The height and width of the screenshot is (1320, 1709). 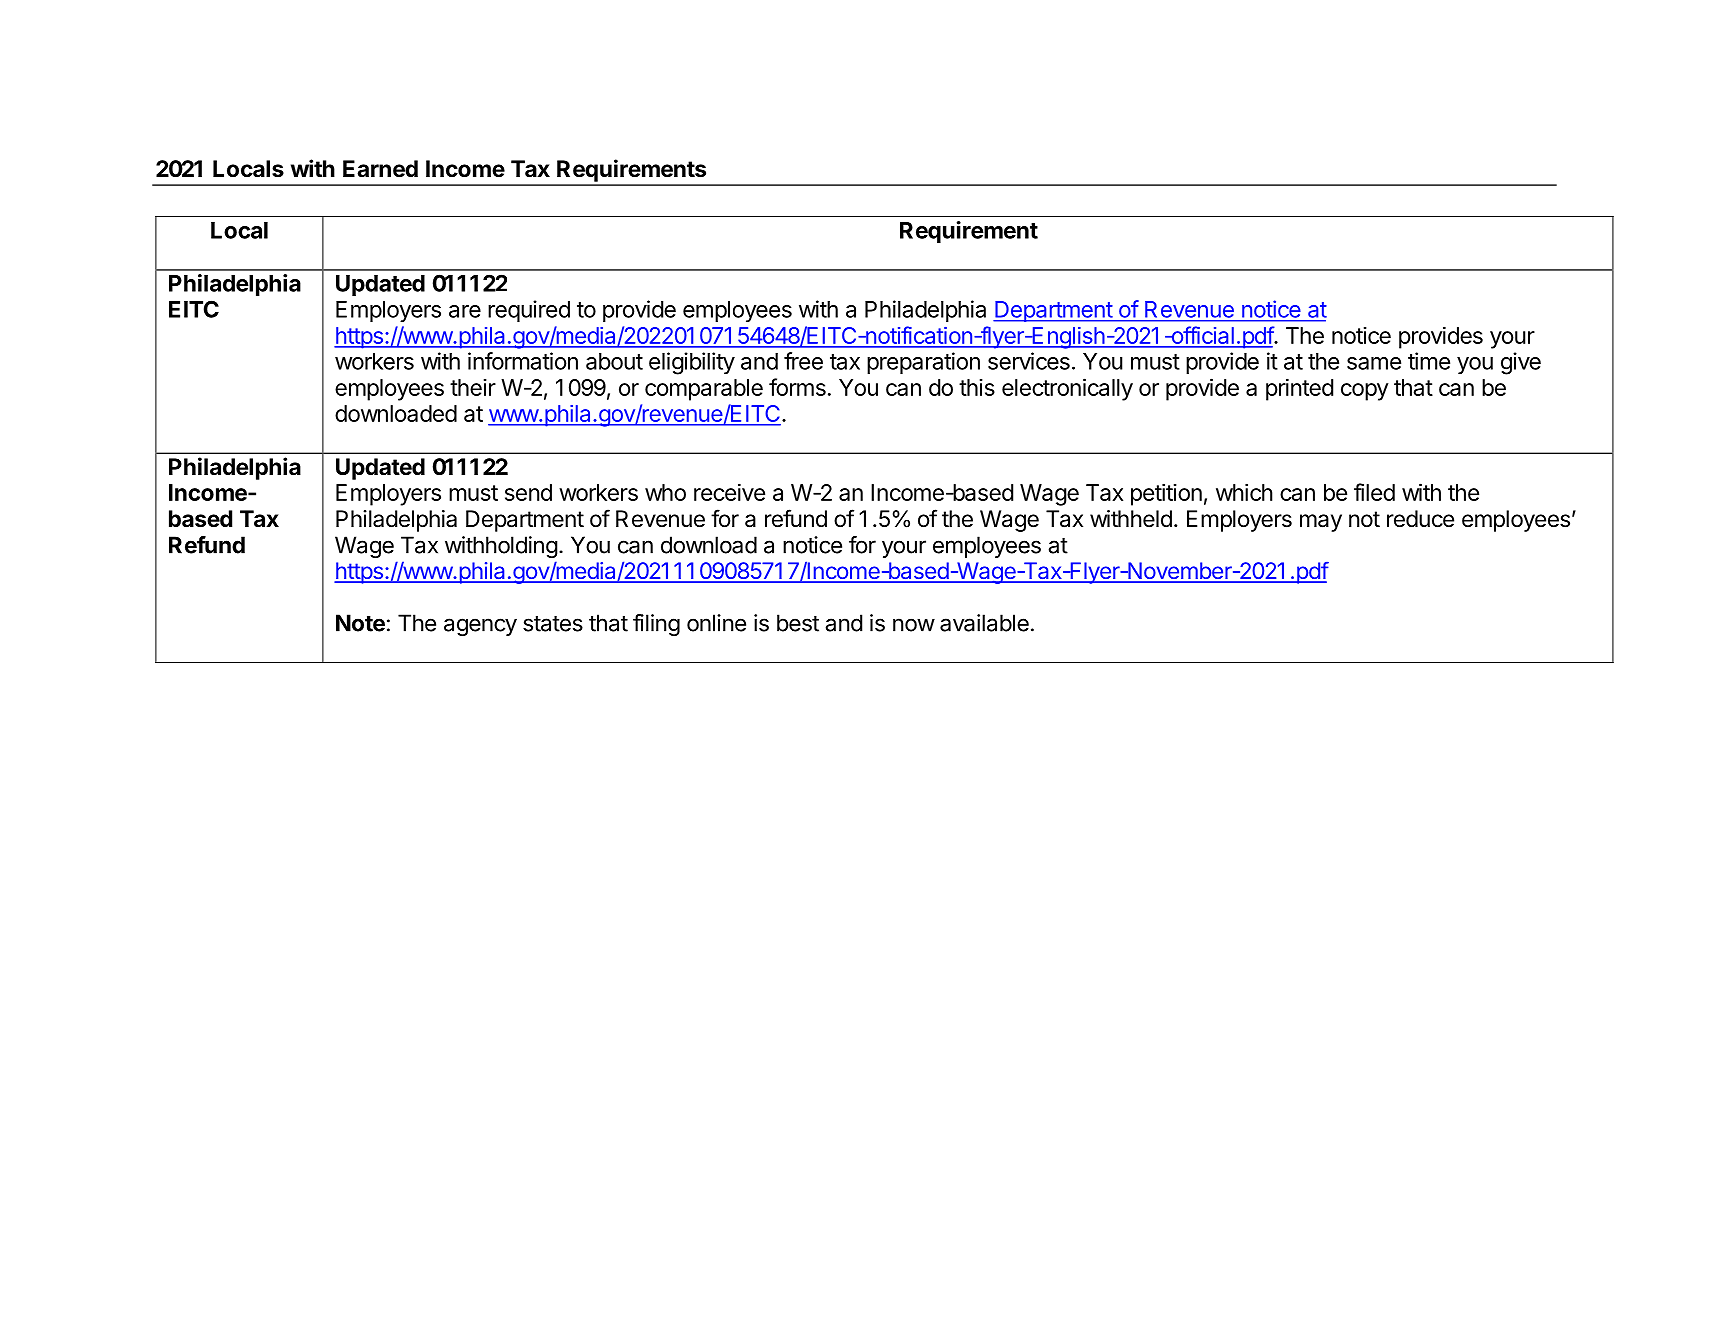 What do you see at coordinates (914, 625) in the screenshot?
I see `now` at bounding box center [914, 625].
